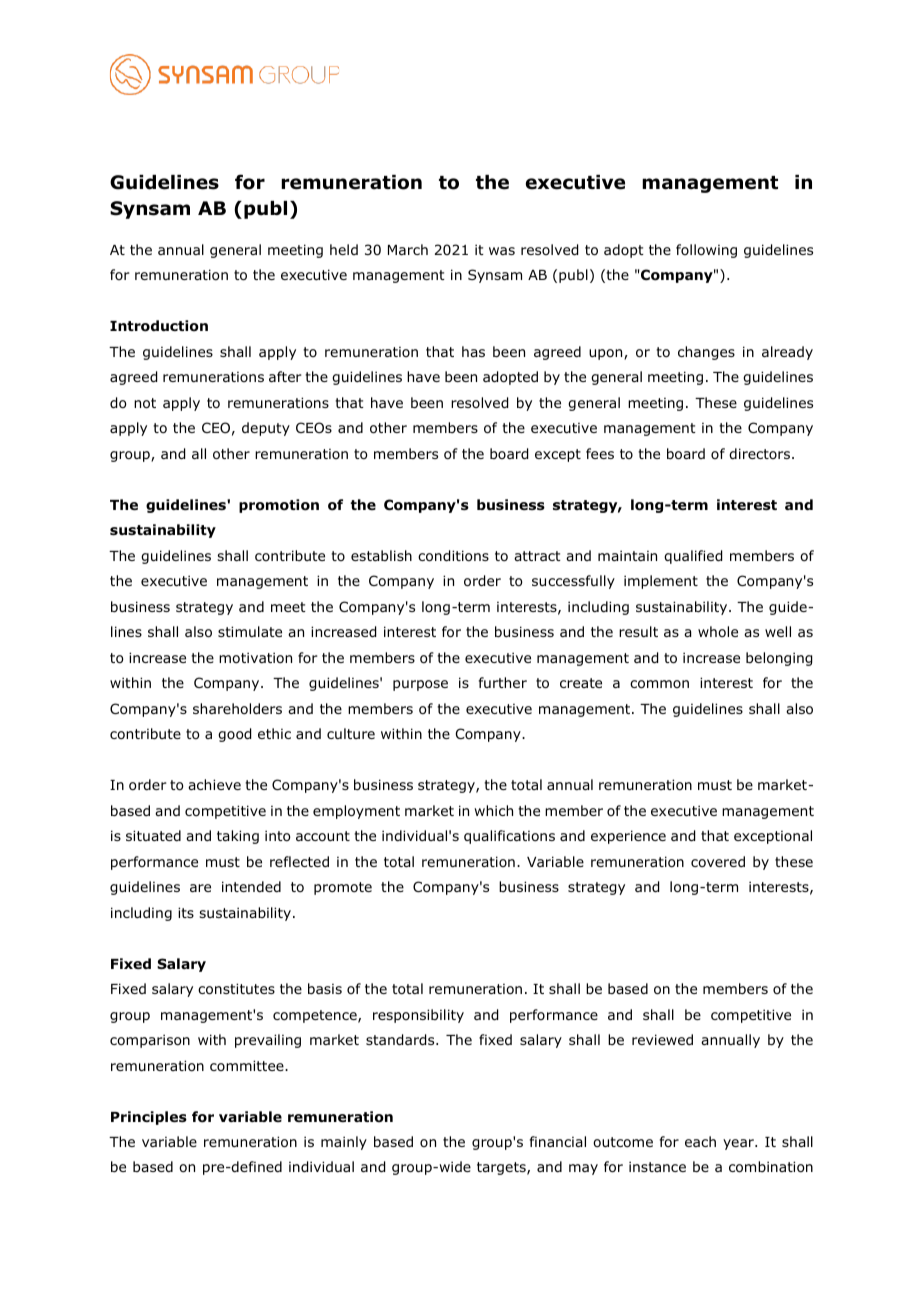  I want to click on qualified, so click(693, 557).
